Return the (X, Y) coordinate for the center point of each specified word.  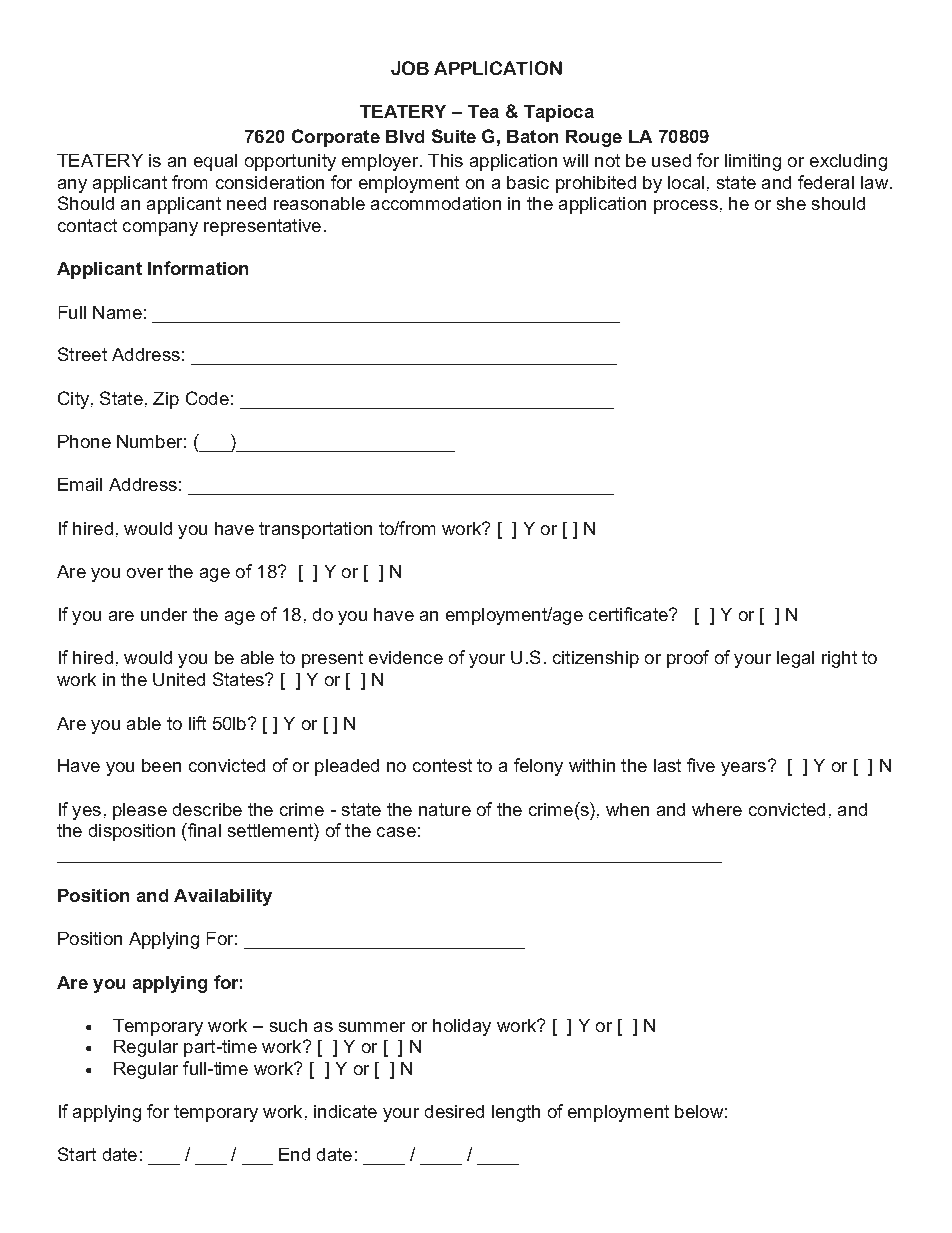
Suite (454, 136)
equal (215, 162)
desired (454, 1111)
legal (795, 659)
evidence (406, 657)
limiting (753, 162)
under (164, 614)
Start (77, 1154)
